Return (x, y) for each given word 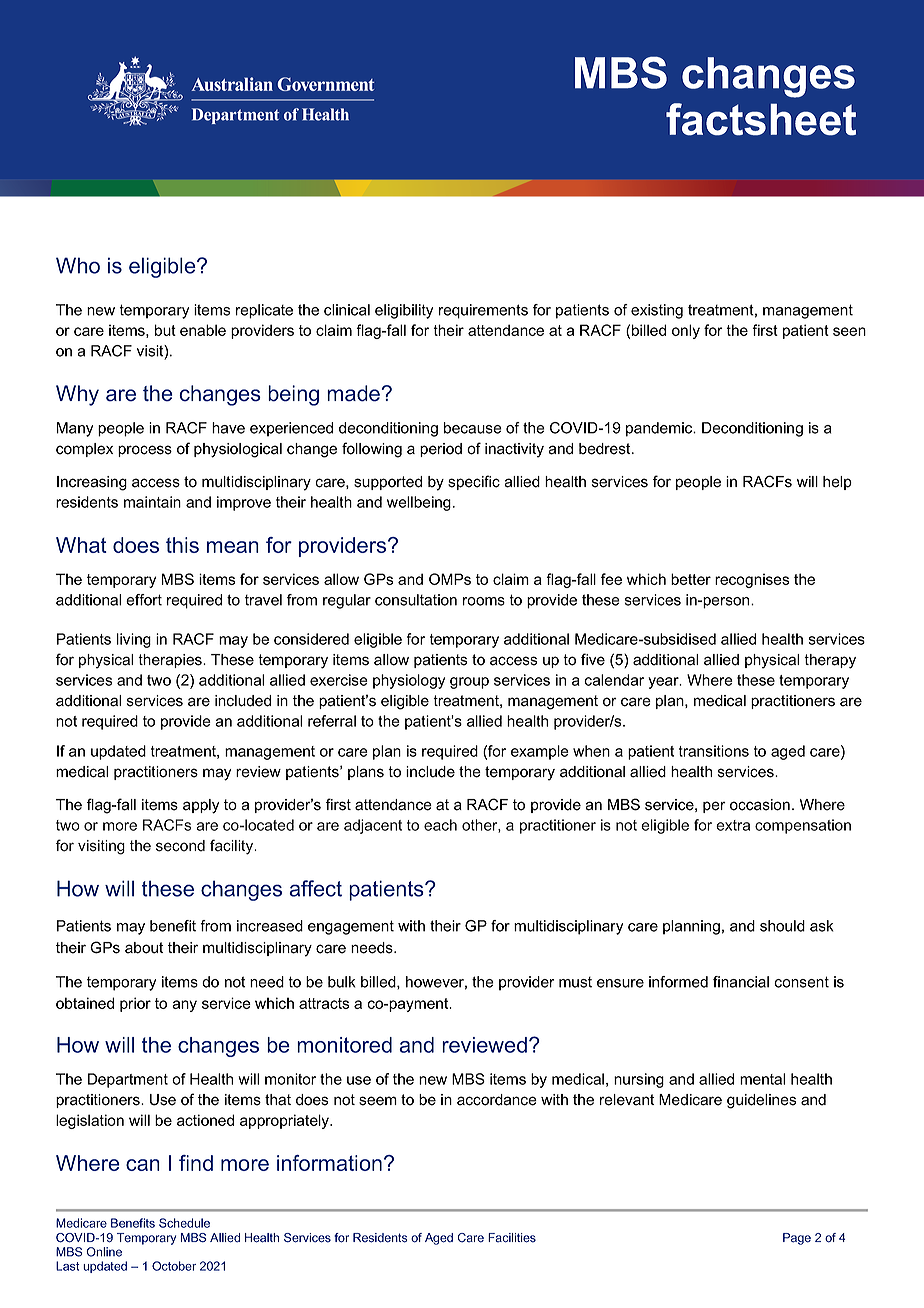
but (165, 330)
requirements (483, 311)
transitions (714, 751)
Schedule (184, 1223)
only (686, 331)
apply (201, 806)
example (540, 752)
